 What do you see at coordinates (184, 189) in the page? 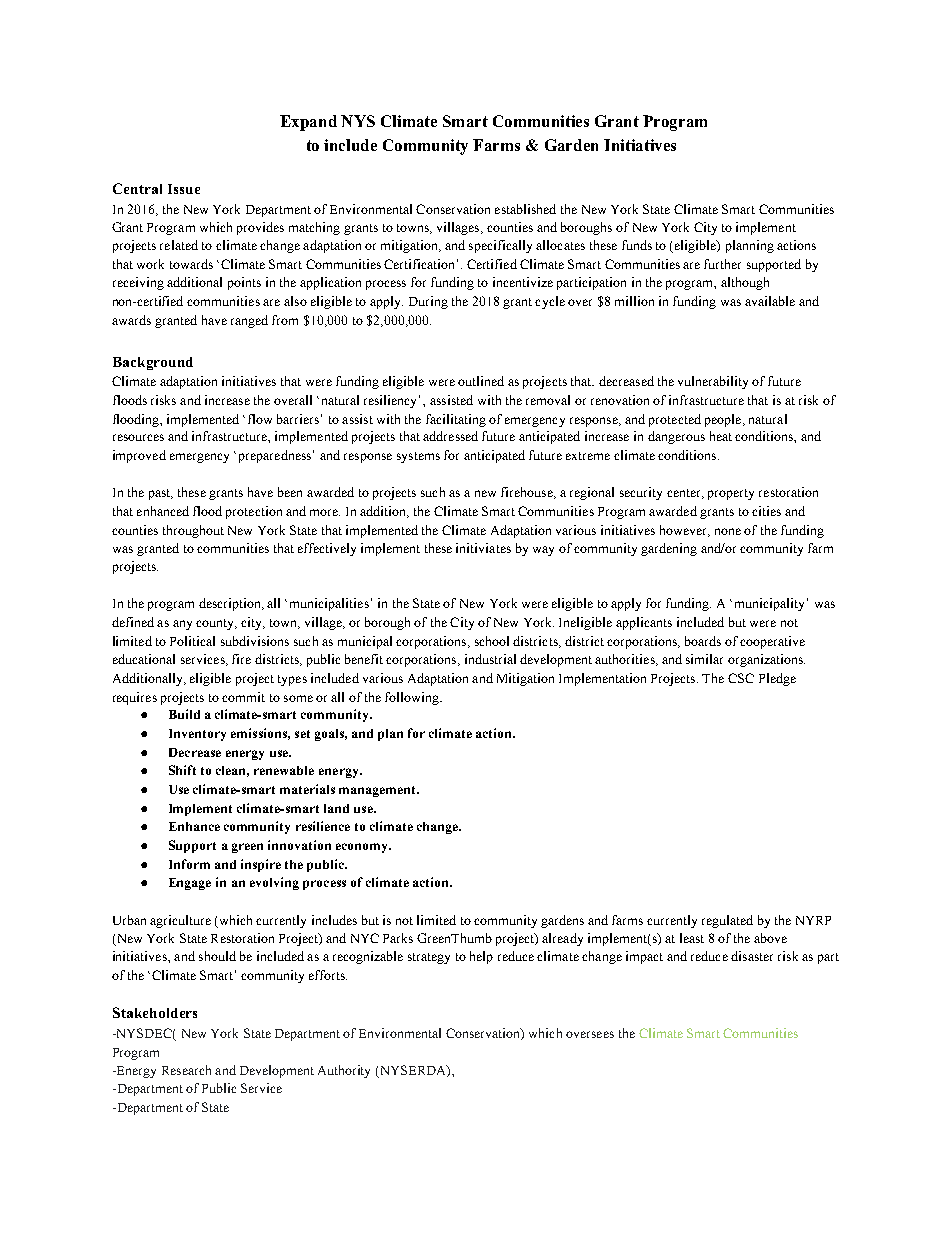
I see `Issue` at bounding box center [184, 189].
